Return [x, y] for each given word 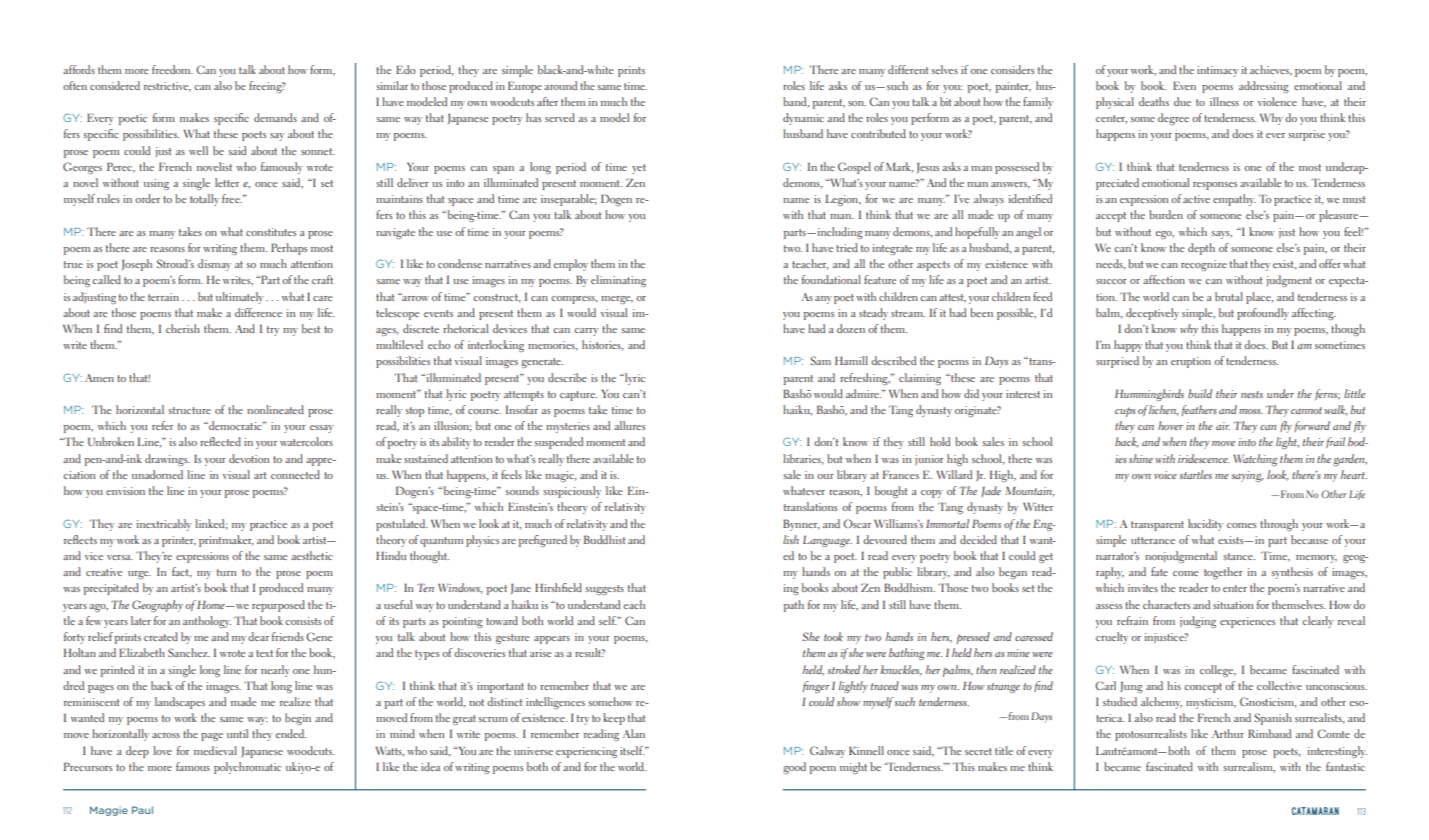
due [1182, 101]
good [794, 768]
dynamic [803, 119]
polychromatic [247, 768]
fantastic [1345, 766]
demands [275, 117]
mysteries [568, 427]
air [1223, 426]
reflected [220, 441]
